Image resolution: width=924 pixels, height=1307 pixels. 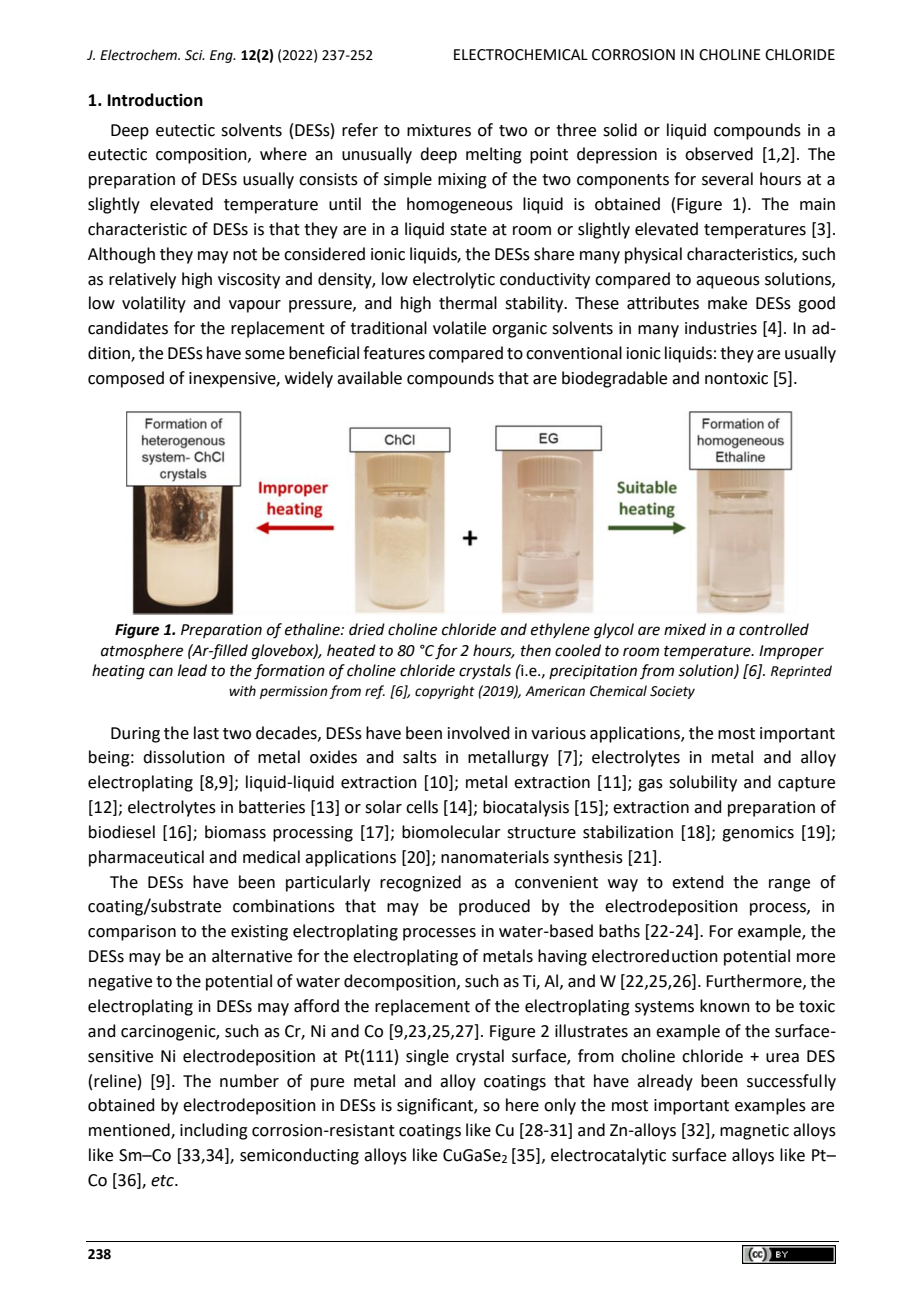 I want to click on Sci, so click(x=195, y=55).
